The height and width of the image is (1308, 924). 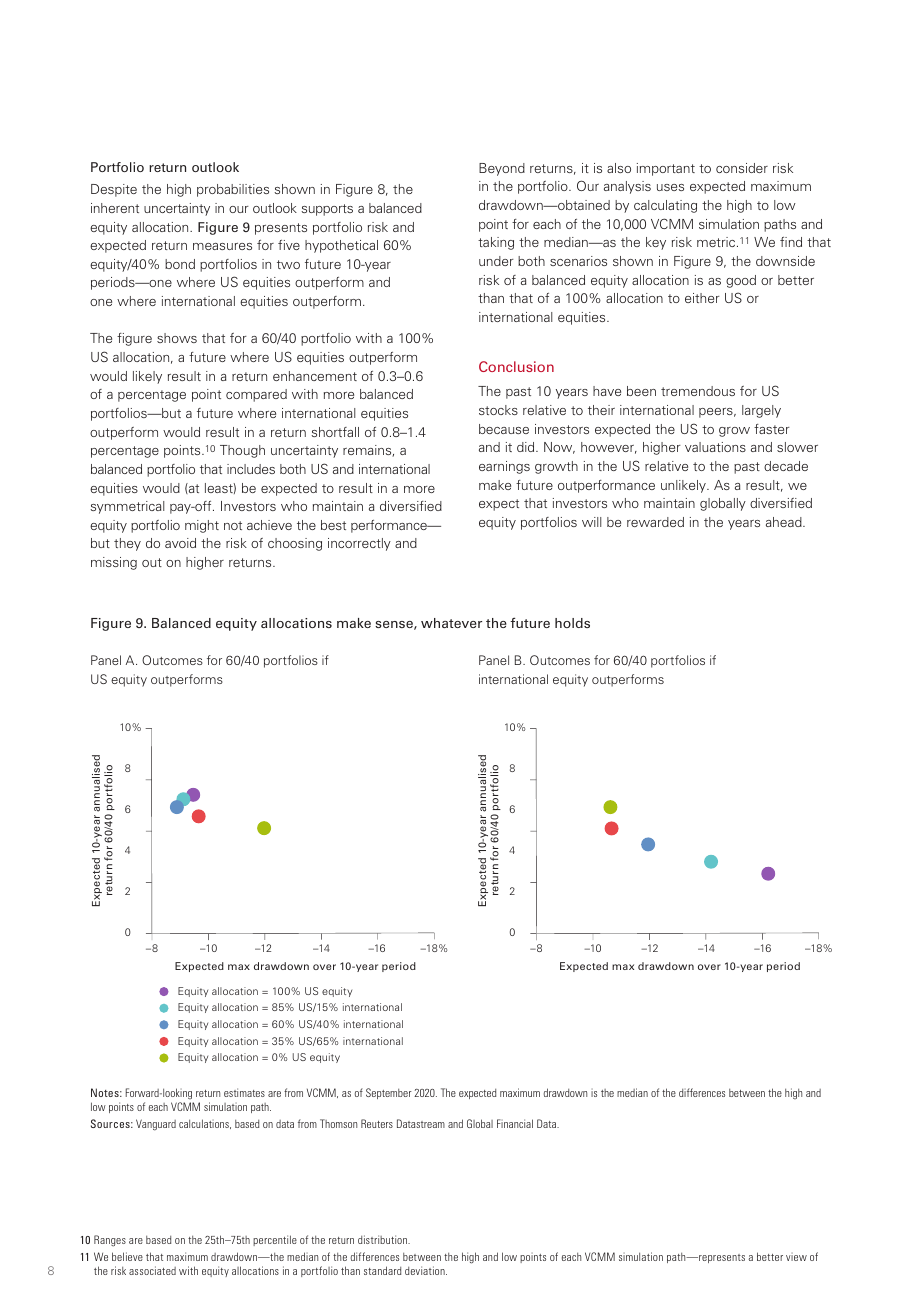 What do you see at coordinates (256, 395) in the image?
I see `compared` at bounding box center [256, 395].
